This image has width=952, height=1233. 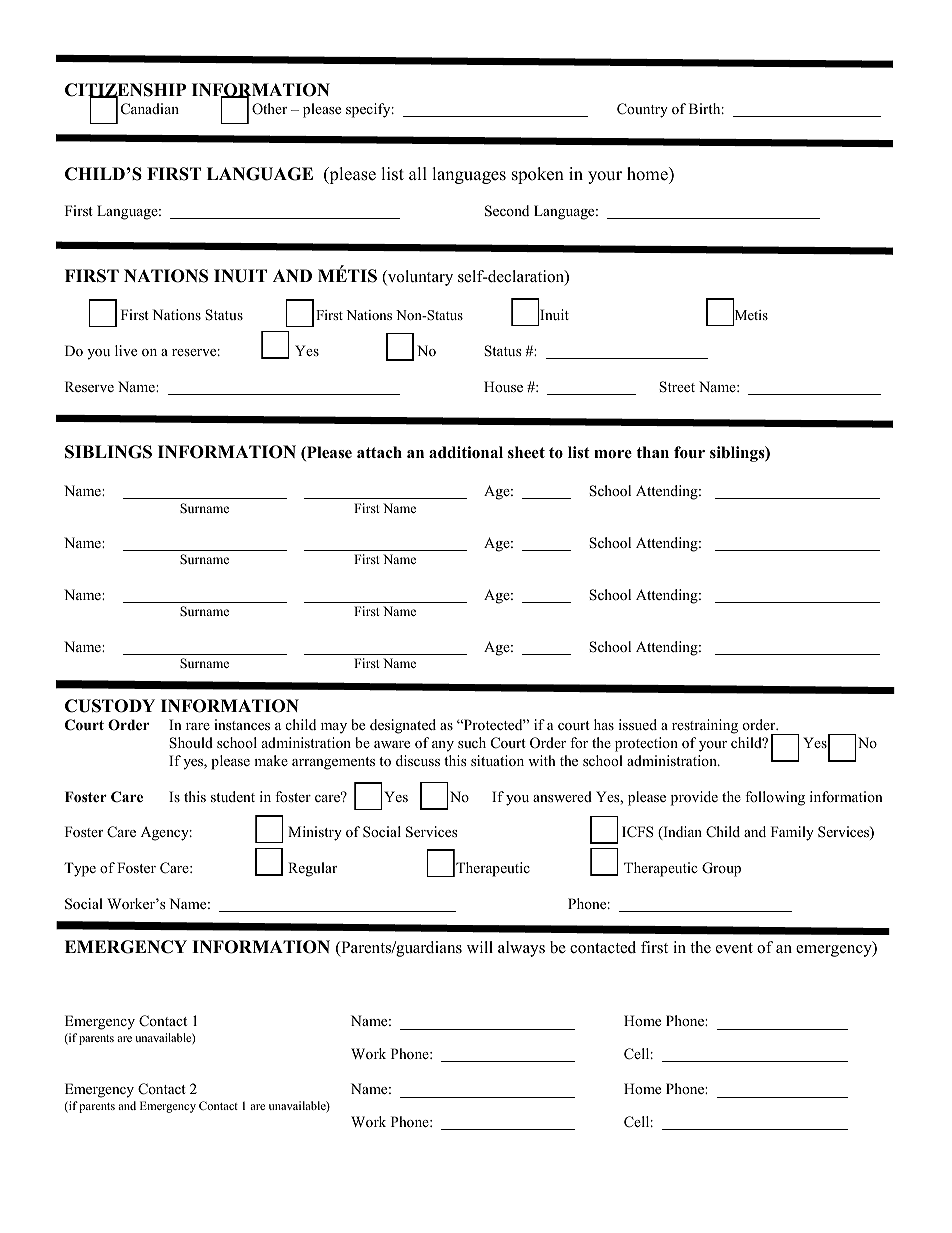 What do you see at coordinates (126, 350) in the image?
I see `live` at bounding box center [126, 350].
